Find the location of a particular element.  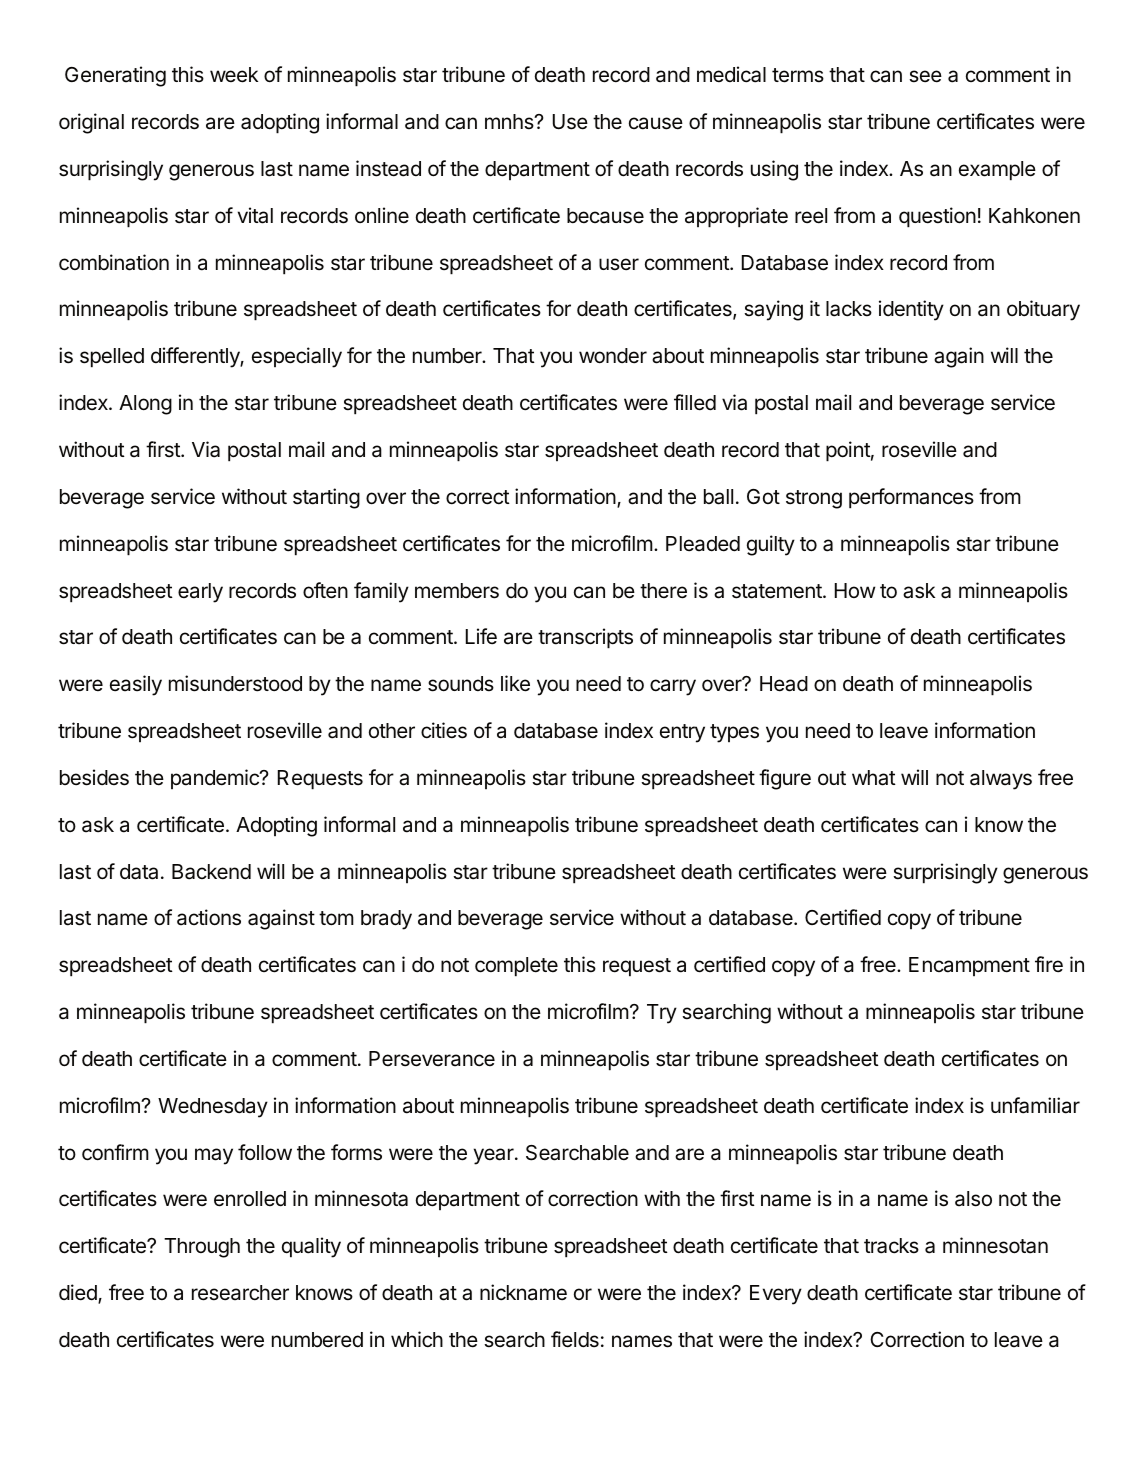

week is located at coordinates (234, 75).
